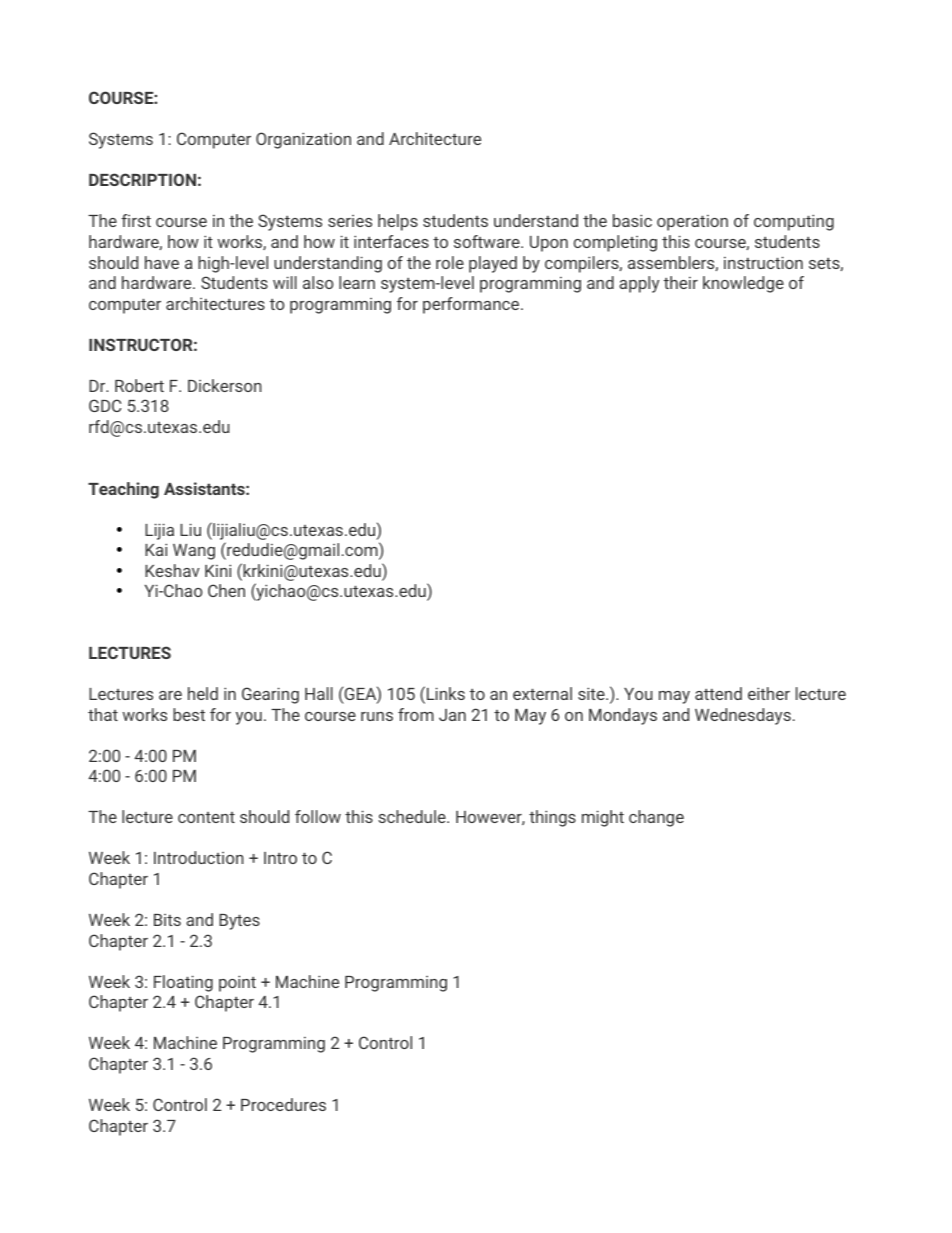  I want to click on Links, so click(446, 693).
